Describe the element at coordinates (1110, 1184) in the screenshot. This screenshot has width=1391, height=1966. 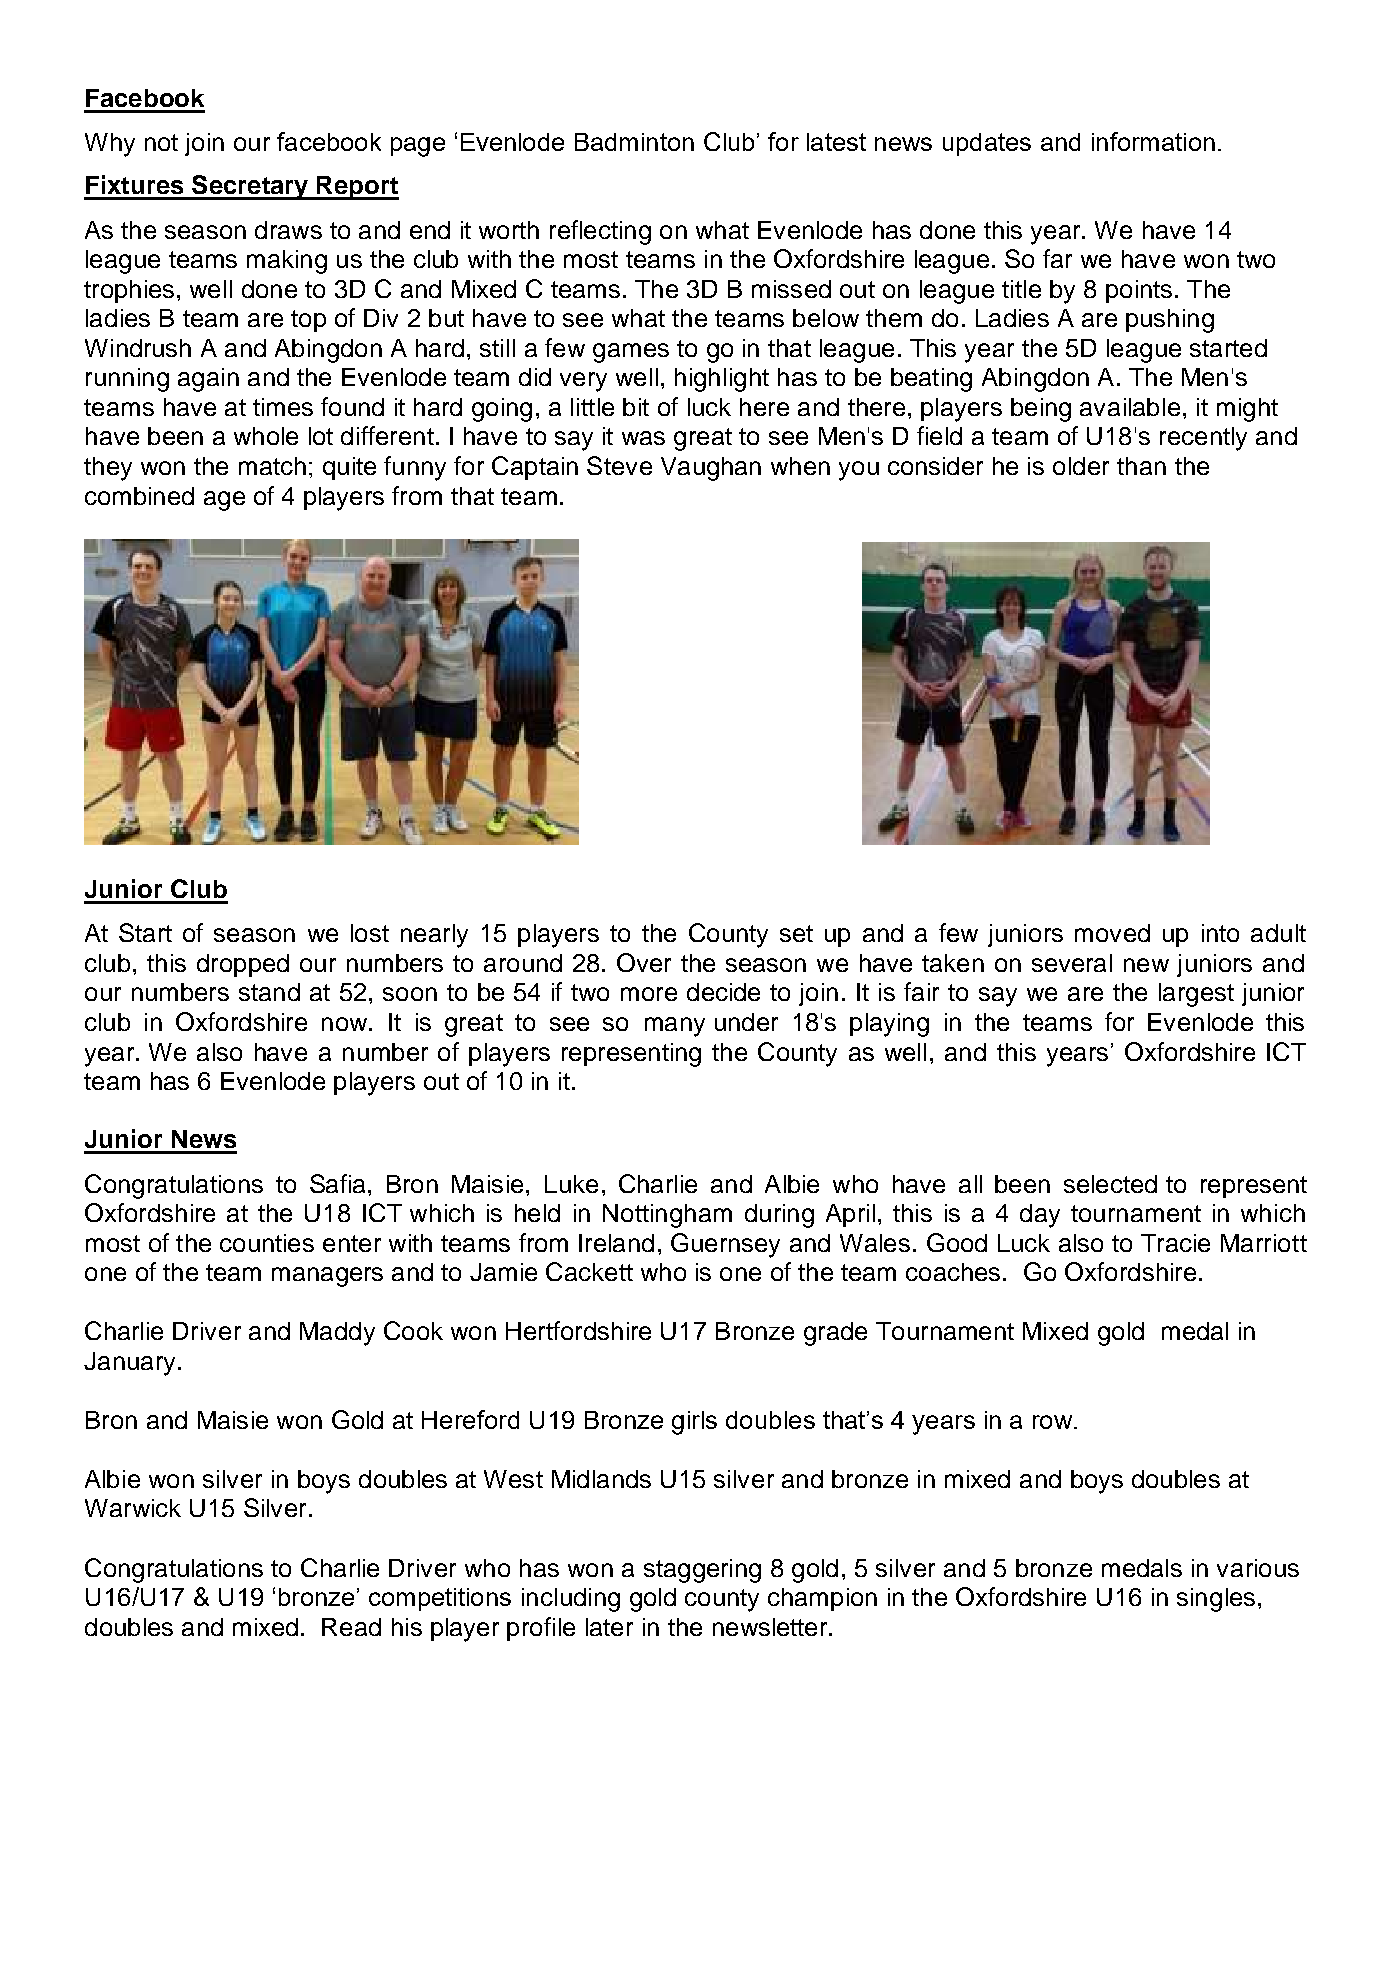
I see `selected` at that location.
